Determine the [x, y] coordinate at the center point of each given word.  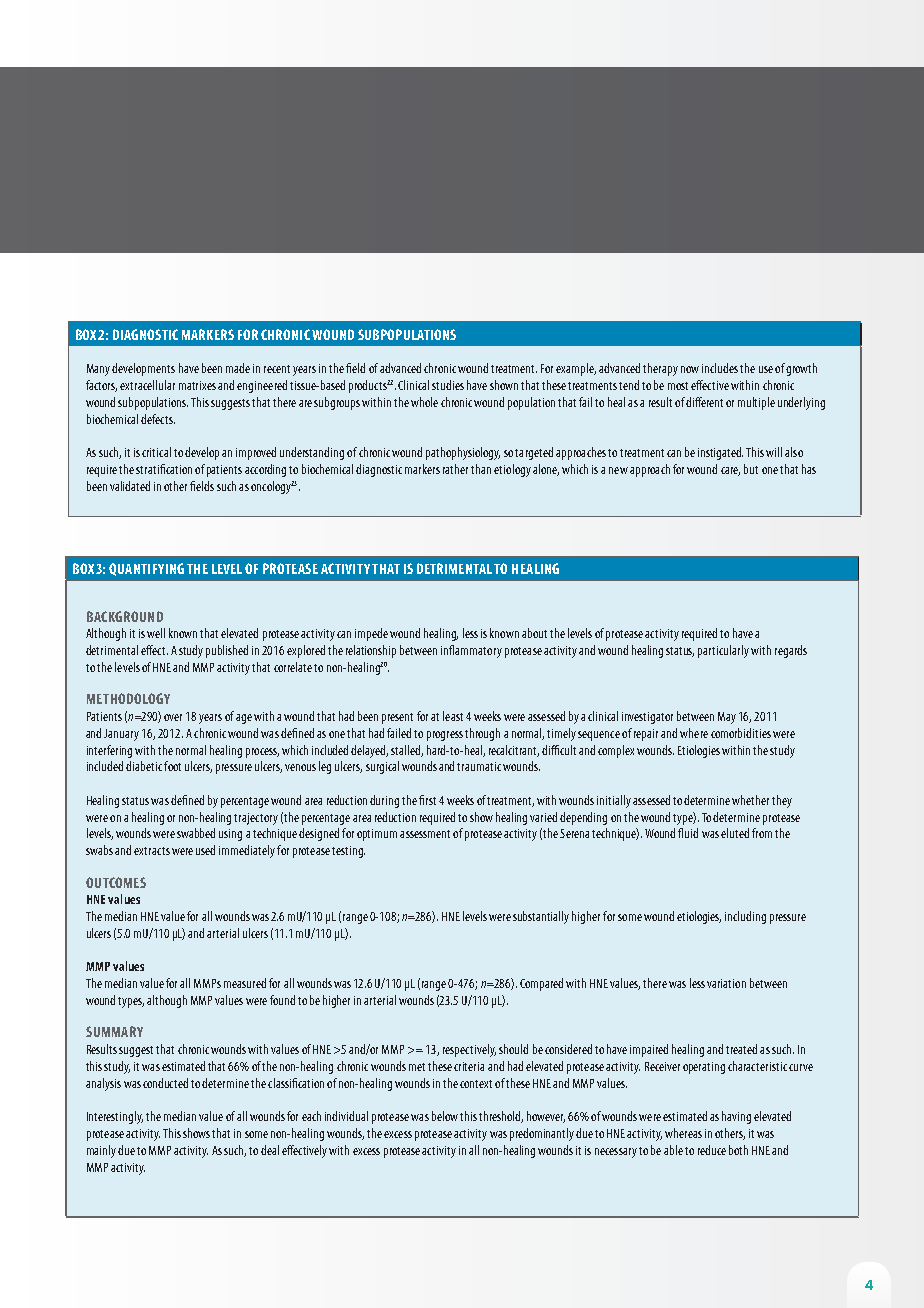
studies [448, 385]
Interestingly [115, 1117]
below [445, 1116]
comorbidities [741, 733]
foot [172, 766]
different [704, 402]
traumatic [479, 766]
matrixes [197, 385]
